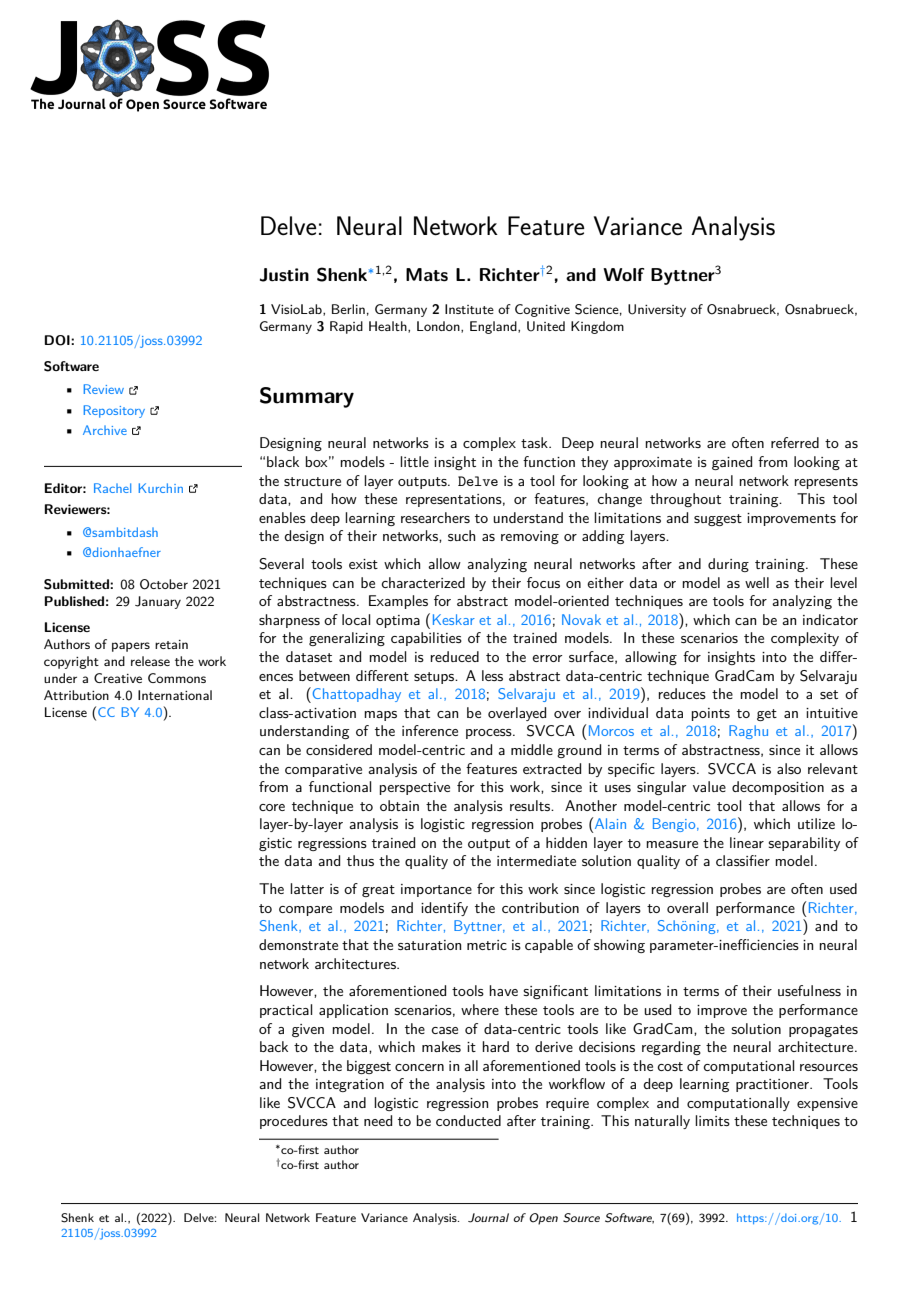 The image size is (924, 1308). What do you see at coordinates (112, 488) in the page?
I see `Rachel` at bounding box center [112, 488].
